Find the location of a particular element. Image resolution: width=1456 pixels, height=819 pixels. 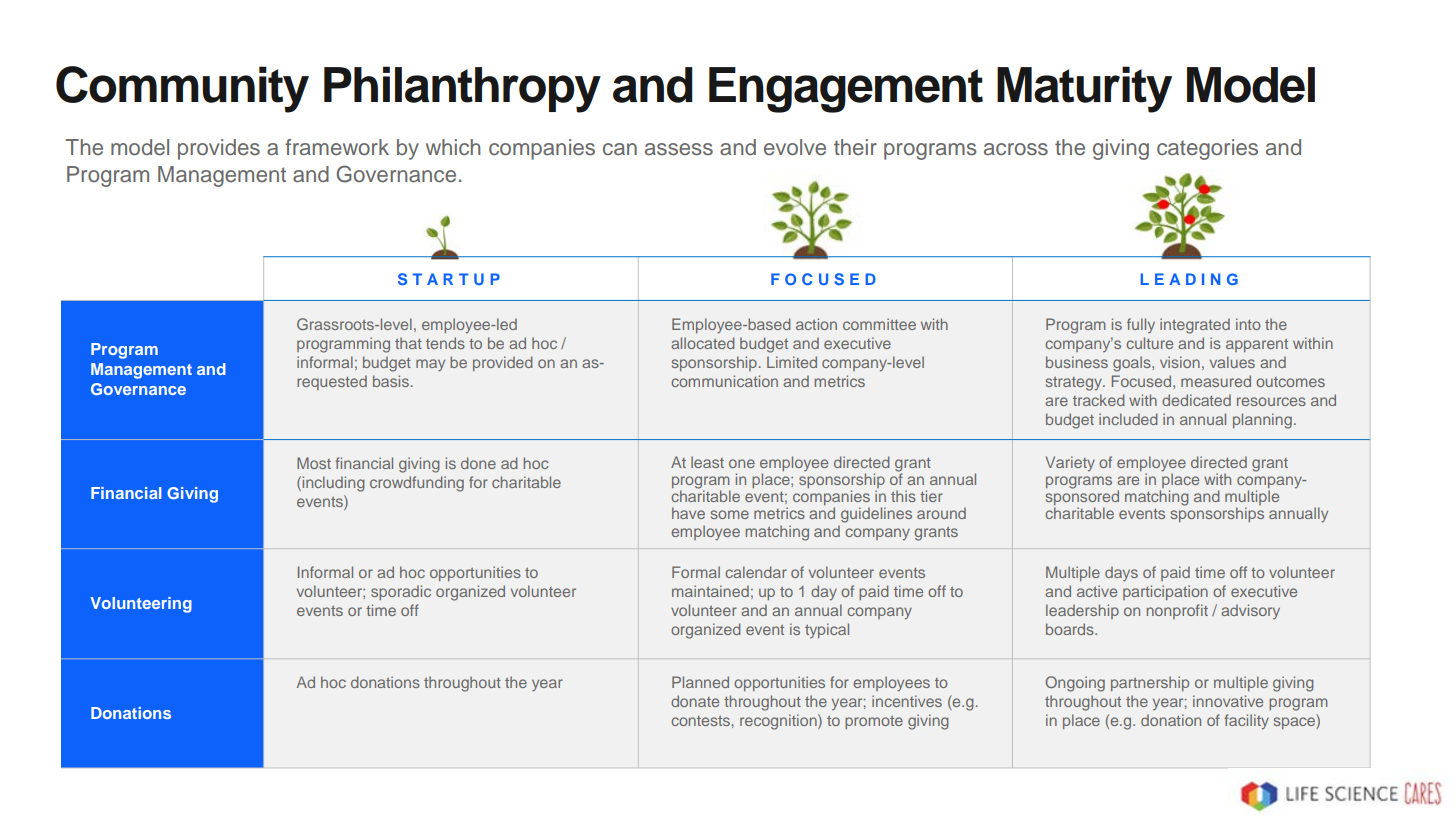

Maturity is located at coordinates (1084, 89).
